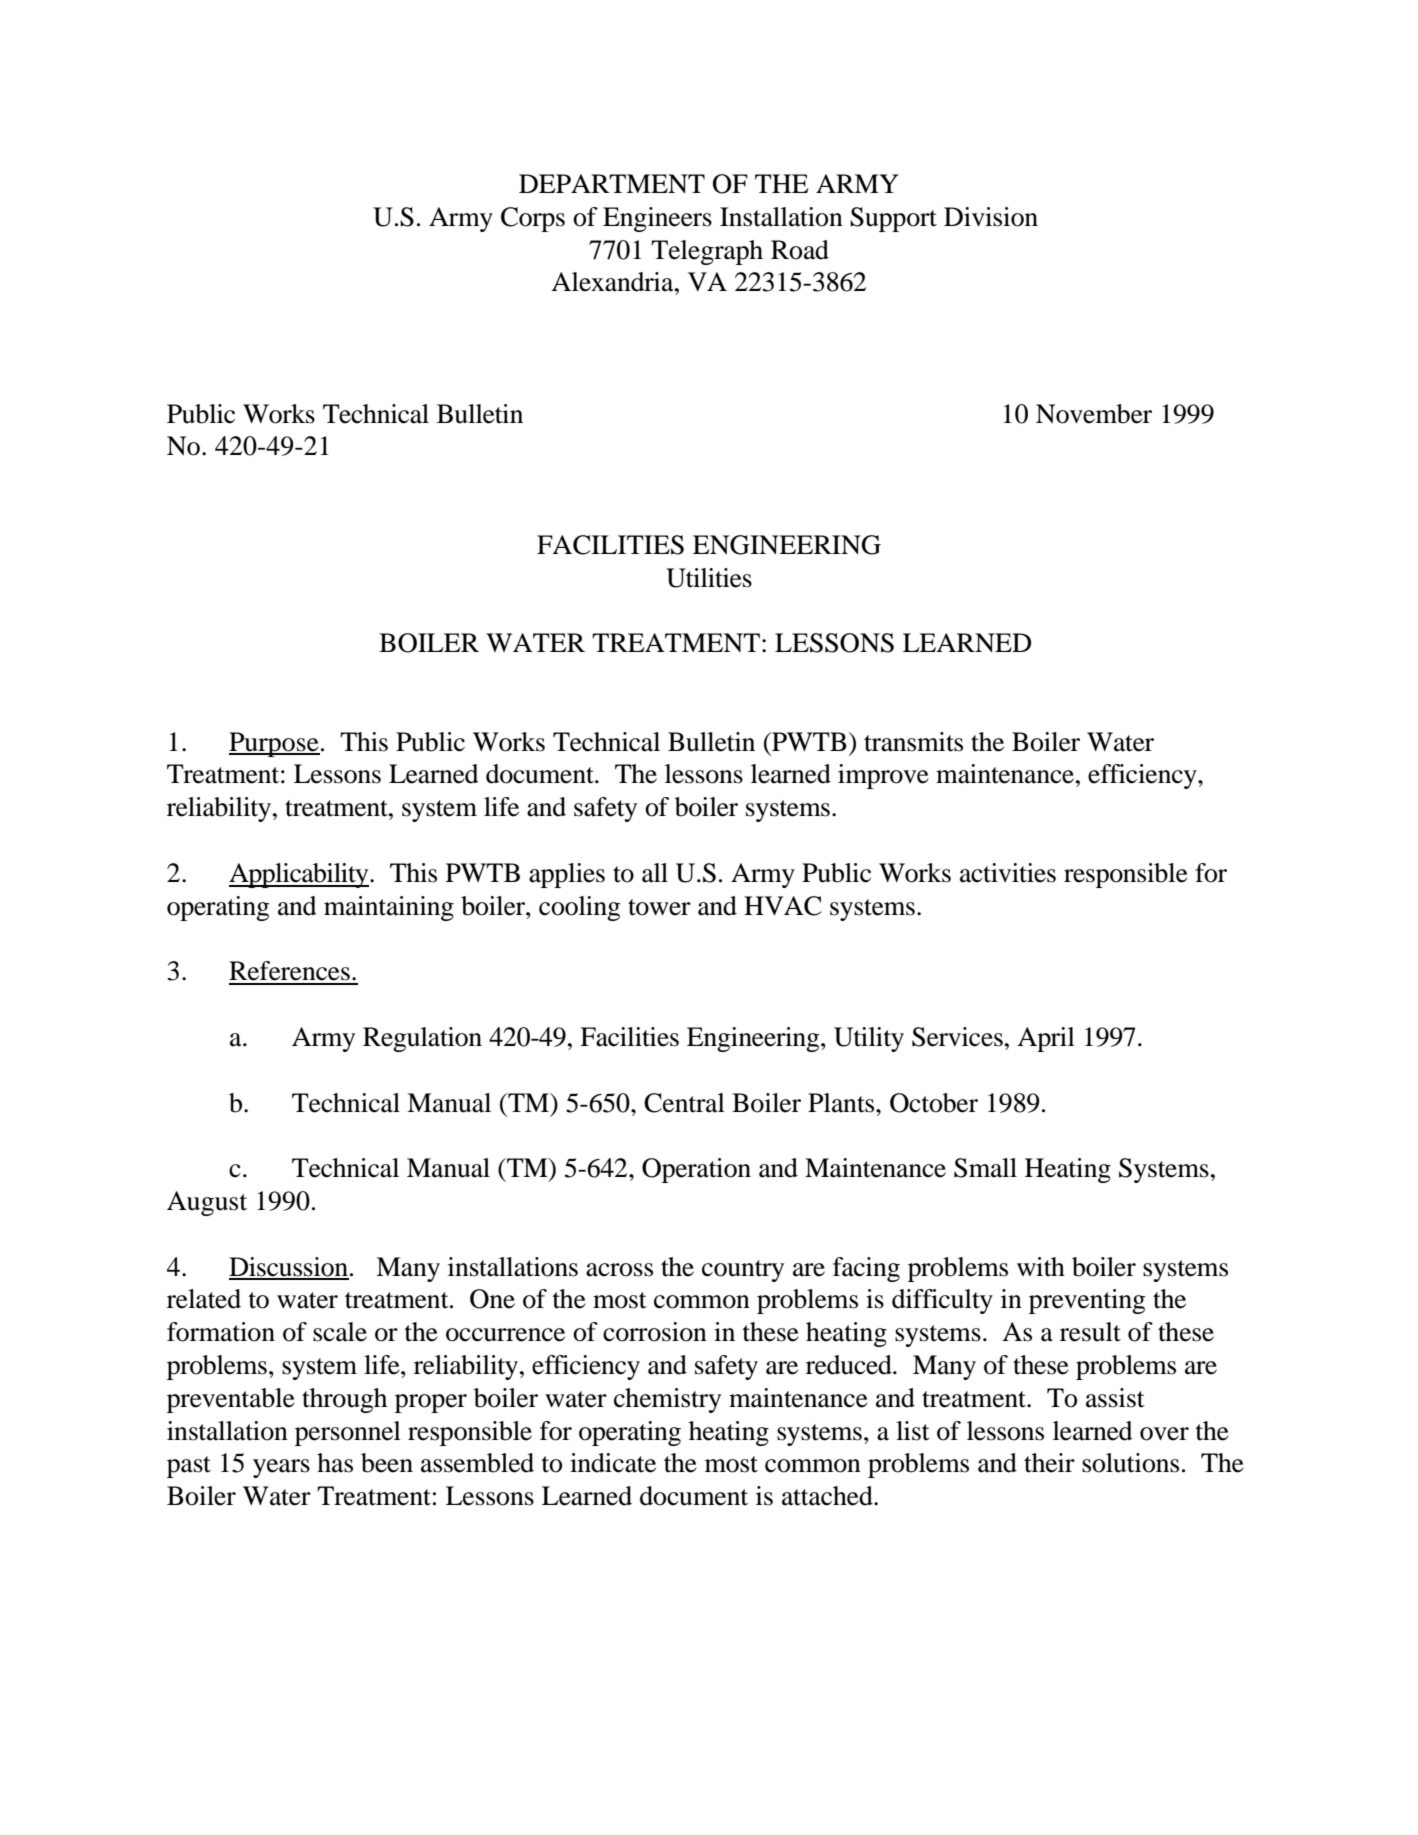  What do you see at coordinates (1094, 414) in the image?
I see `November` at bounding box center [1094, 414].
